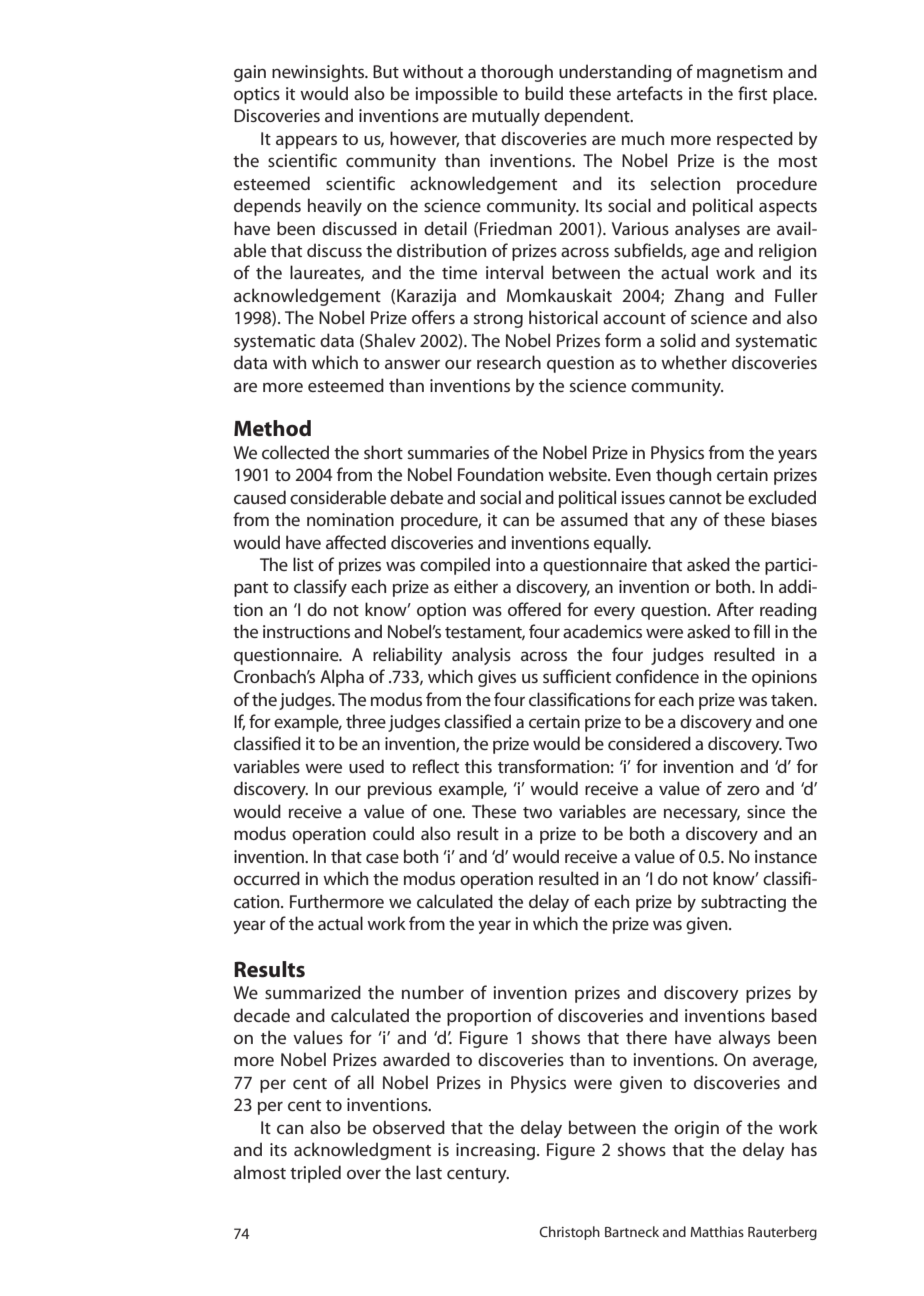  Describe the element at coordinates (695, 498) in the image. I see `cannot` at that location.
